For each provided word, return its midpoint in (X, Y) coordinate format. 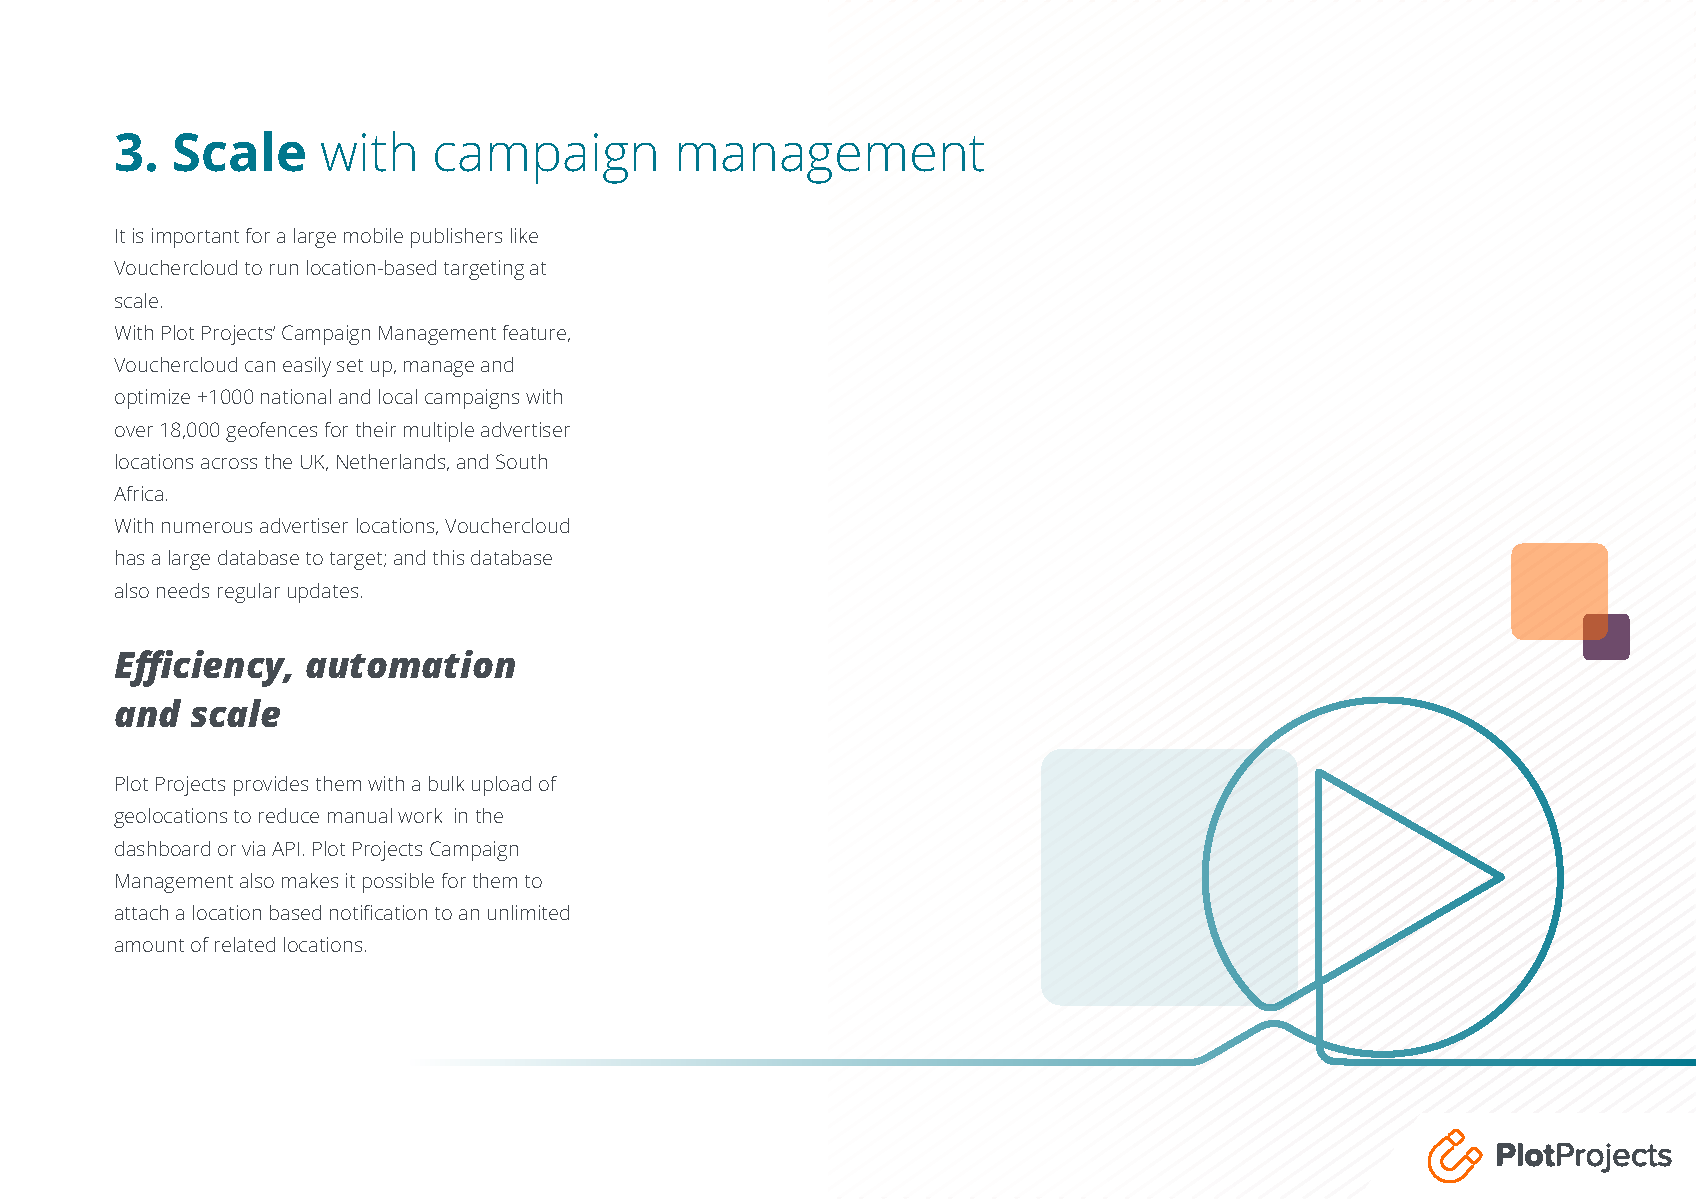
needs (183, 590)
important (195, 238)
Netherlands (392, 462)
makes (310, 880)
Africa (138, 493)
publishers (456, 238)
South (521, 461)
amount (149, 945)
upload (501, 786)
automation (410, 664)
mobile (373, 235)
